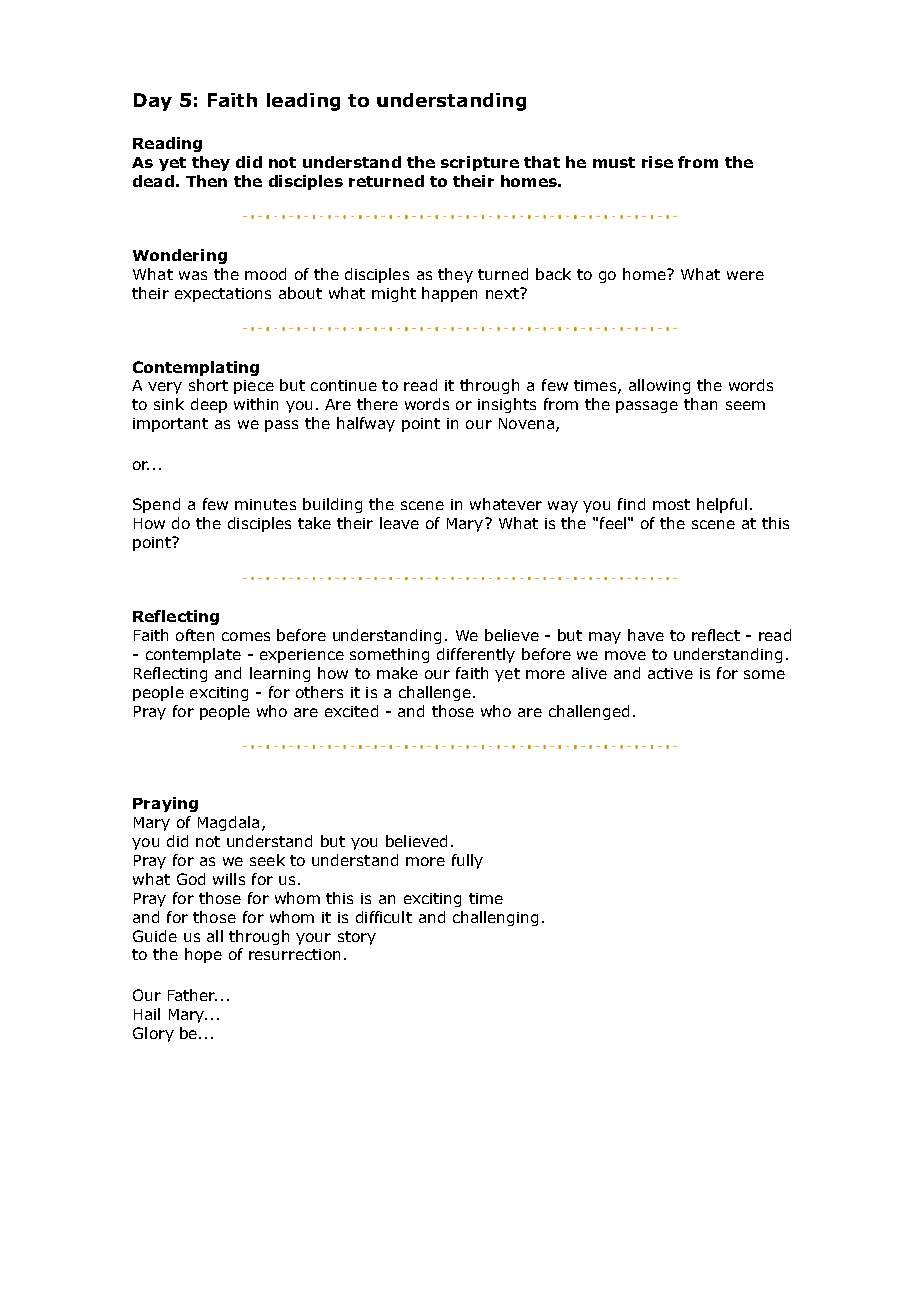 The width and height of the page is (924, 1308). What do you see at coordinates (657, 162) in the page?
I see `rise` at bounding box center [657, 162].
